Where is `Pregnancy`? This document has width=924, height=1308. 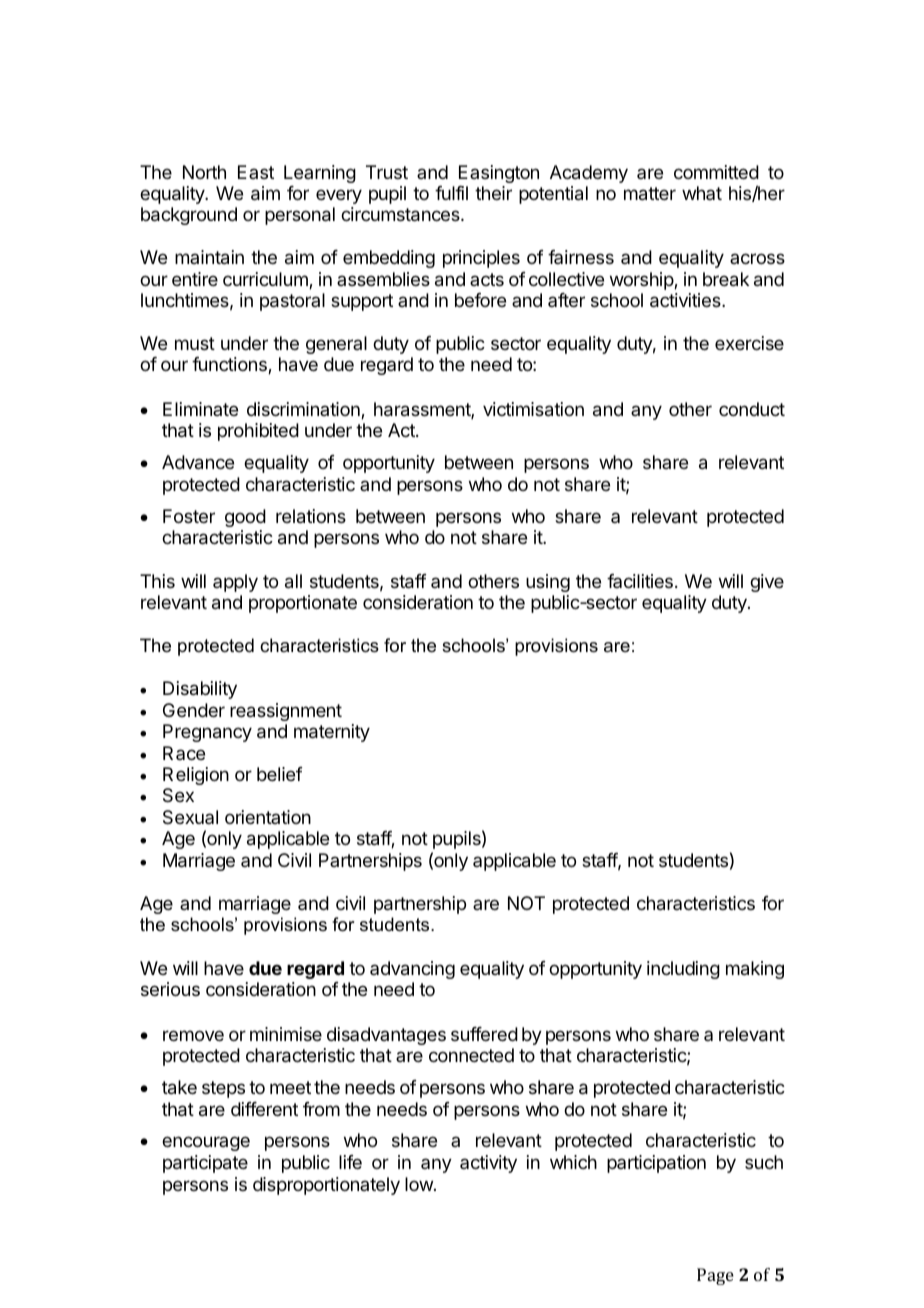
Pregnancy is located at coordinates (207, 733).
